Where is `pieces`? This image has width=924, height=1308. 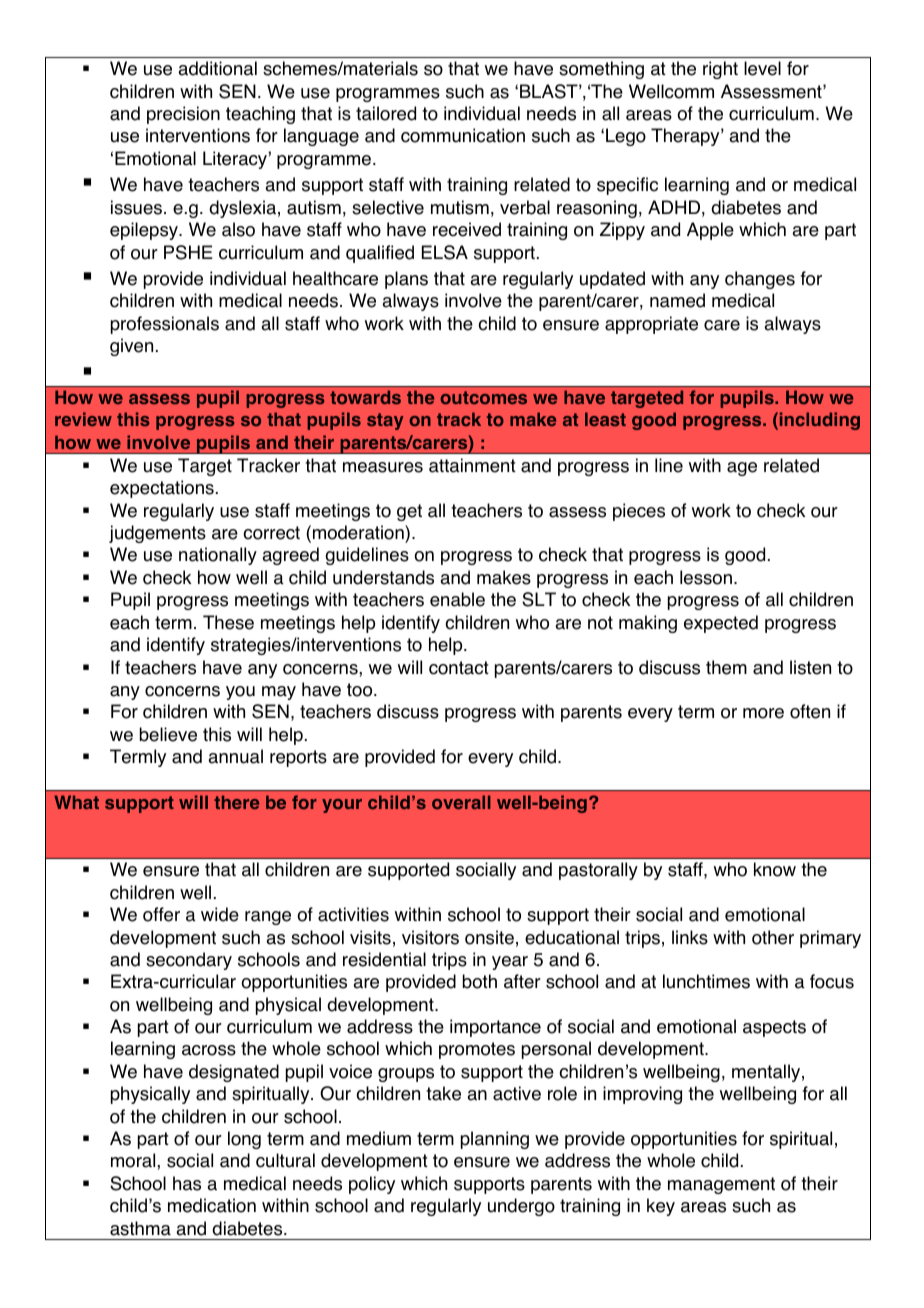 pieces is located at coordinates (639, 512).
